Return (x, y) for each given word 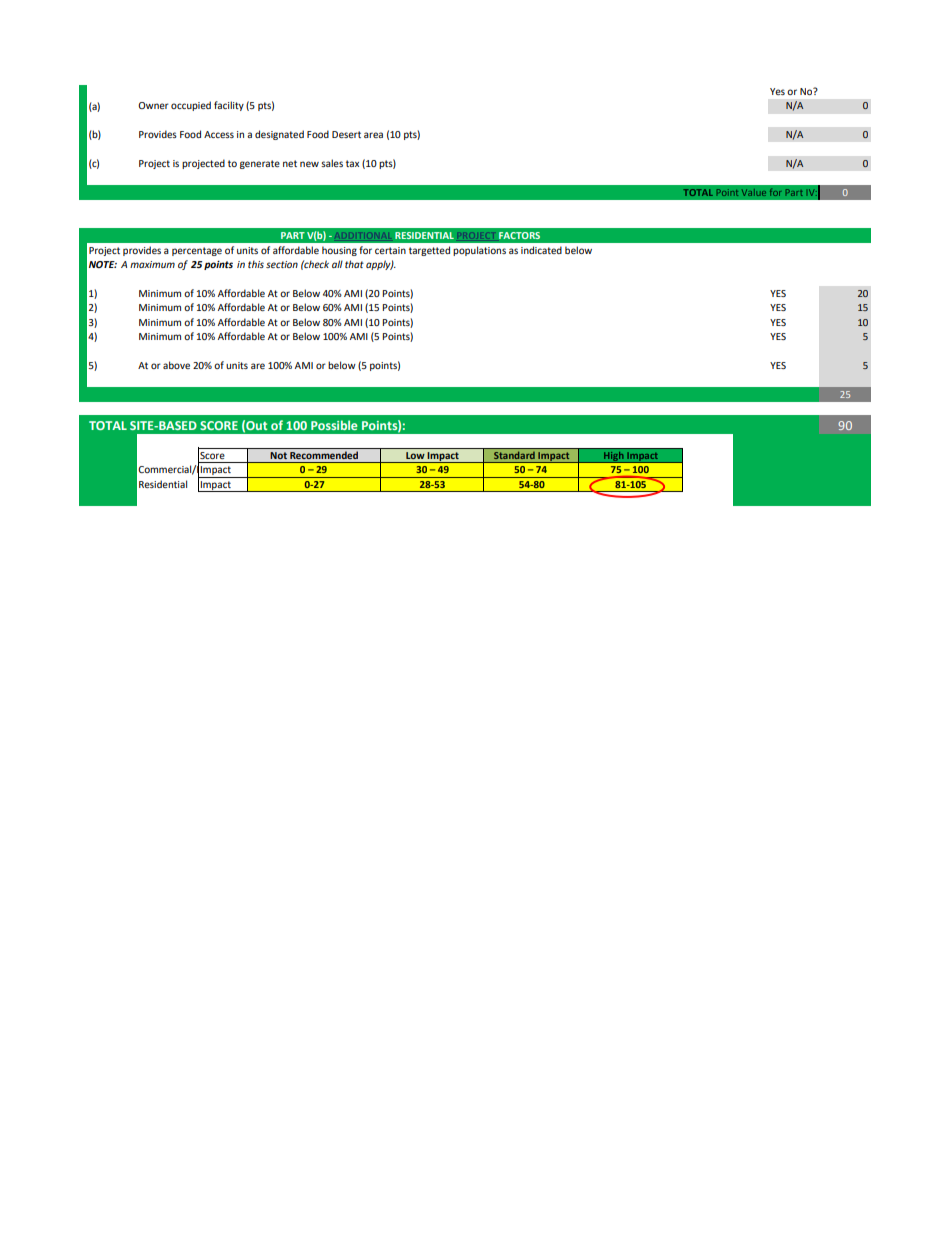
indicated (541, 250)
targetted (429, 251)
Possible (334, 425)
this (256, 264)
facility (229, 106)
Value (754, 192)
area (373, 135)
